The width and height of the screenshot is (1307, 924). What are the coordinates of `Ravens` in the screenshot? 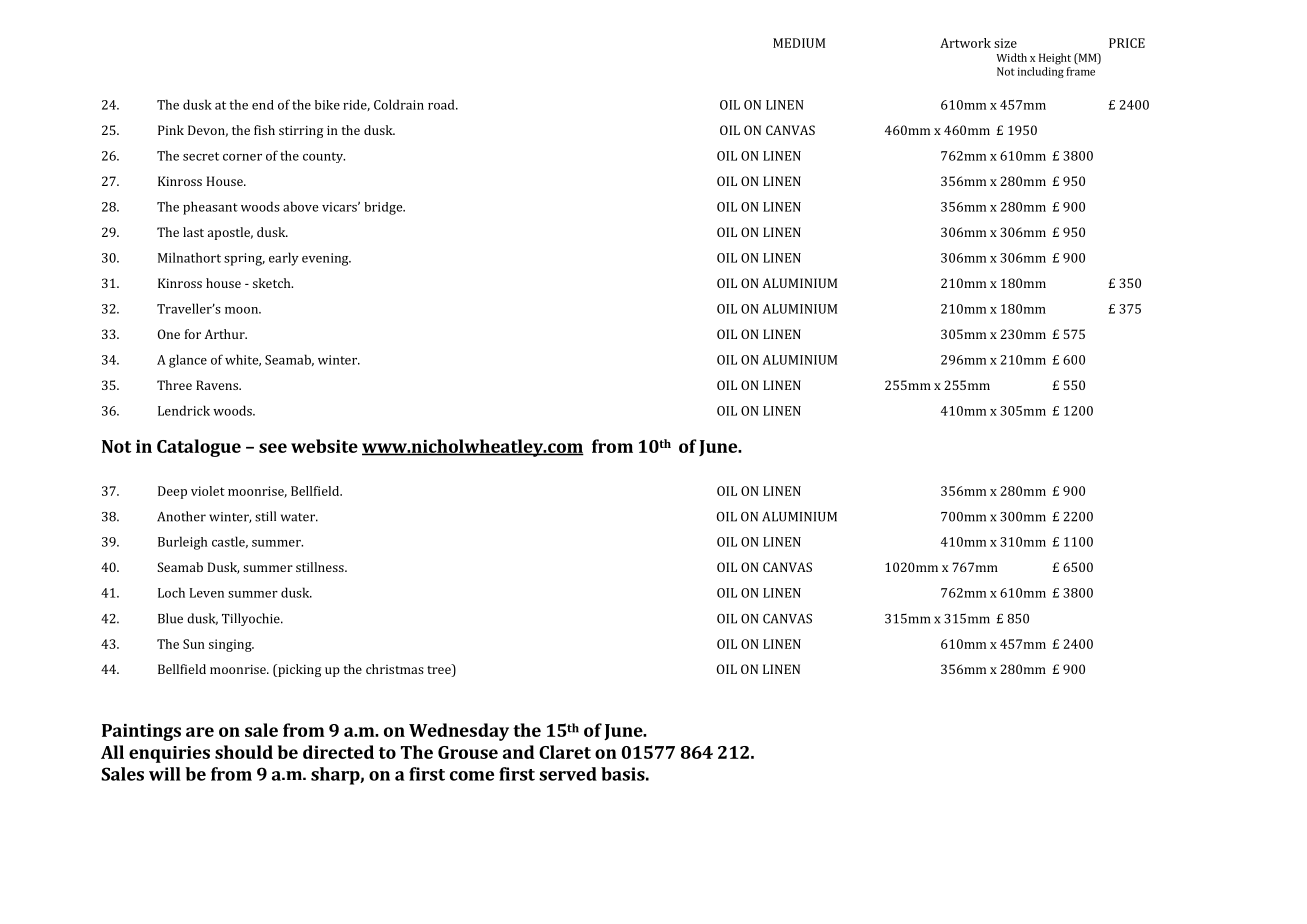 It's located at (218, 385).
